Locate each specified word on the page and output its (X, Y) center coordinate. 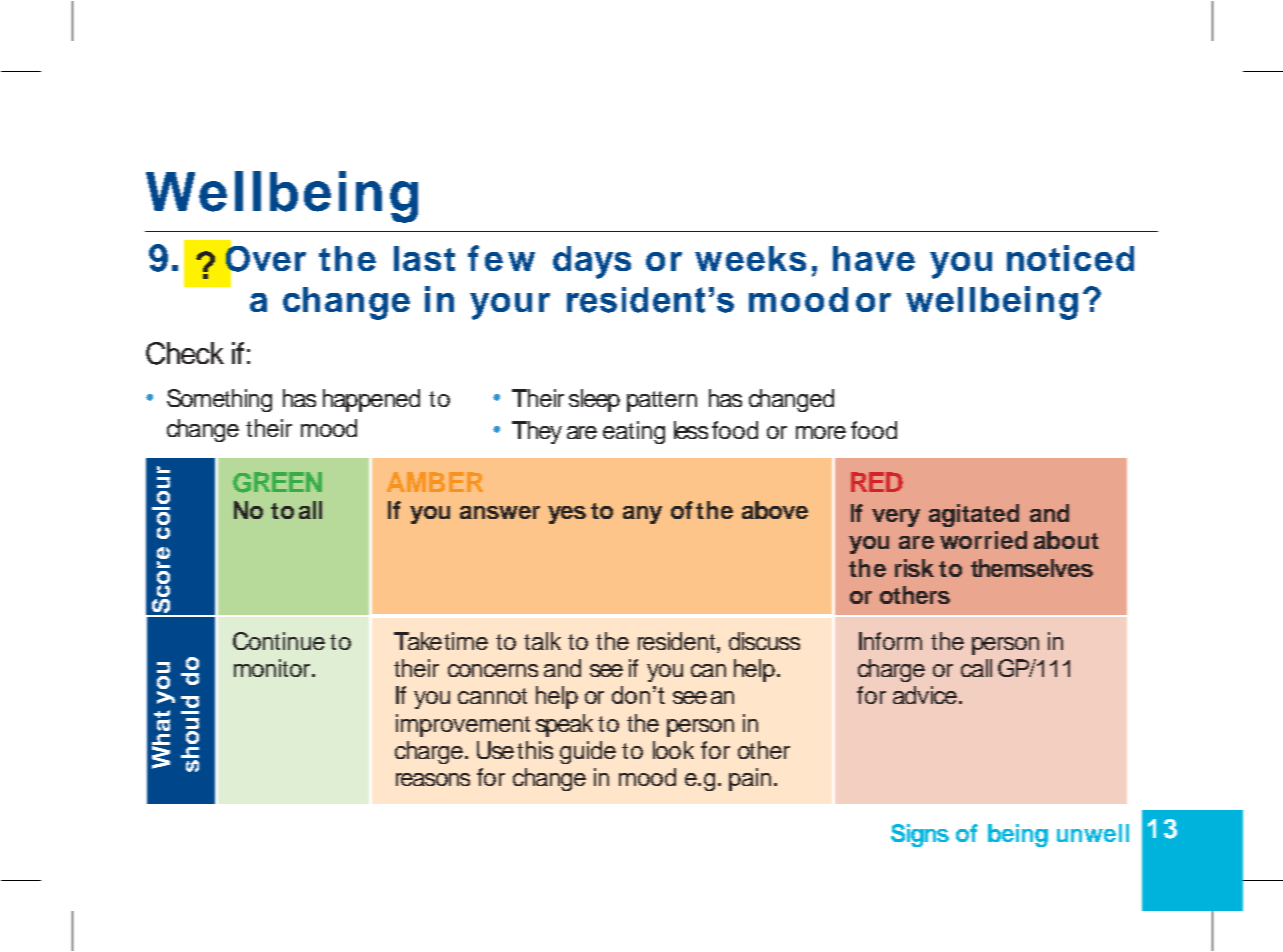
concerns (493, 670)
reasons (433, 779)
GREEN (277, 482)
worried (983, 540)
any (642, 515)
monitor (273, 668)
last (424, 258)
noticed (1070, 258)
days (592, 262)
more (821, 432)
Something (219, 400)
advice (926, 695)
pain (750, 779)
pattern (662, 401)
